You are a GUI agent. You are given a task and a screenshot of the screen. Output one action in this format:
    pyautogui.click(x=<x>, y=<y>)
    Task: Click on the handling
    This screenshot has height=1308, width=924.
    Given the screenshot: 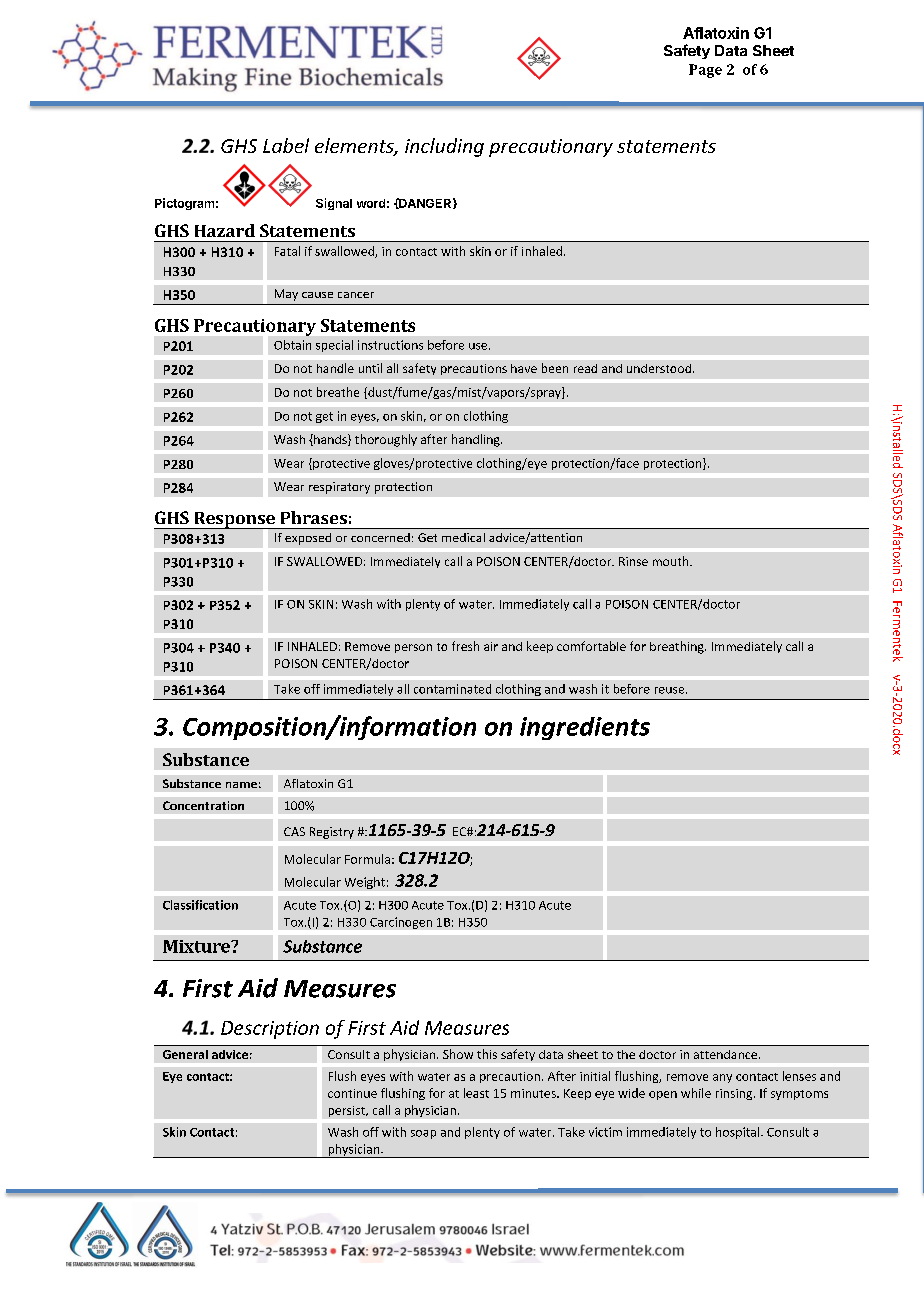 What is the action you would take?
    pyautogui.click(x=477, y=440)
